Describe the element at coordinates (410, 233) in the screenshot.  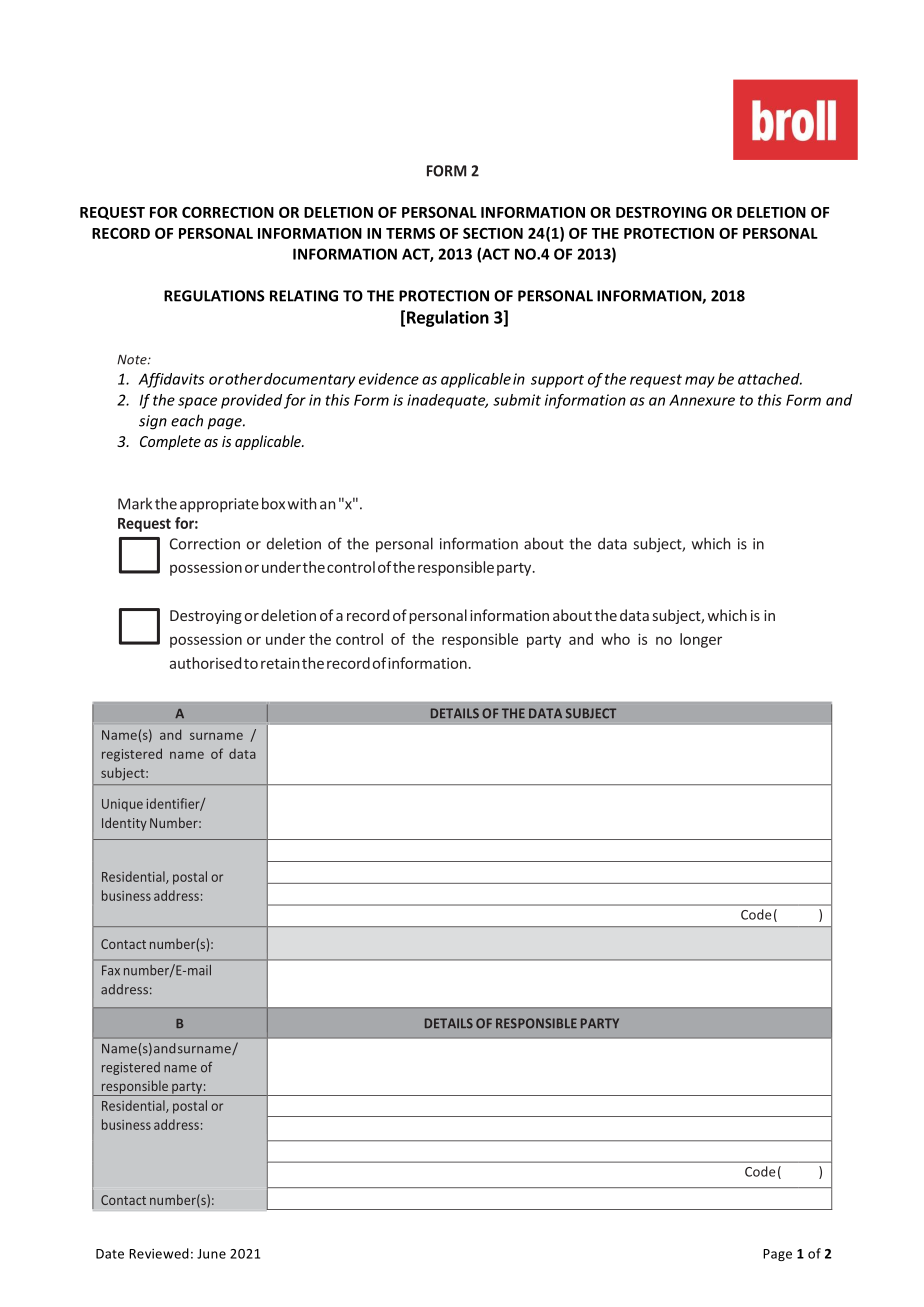
I see `TERMS` at that location.
